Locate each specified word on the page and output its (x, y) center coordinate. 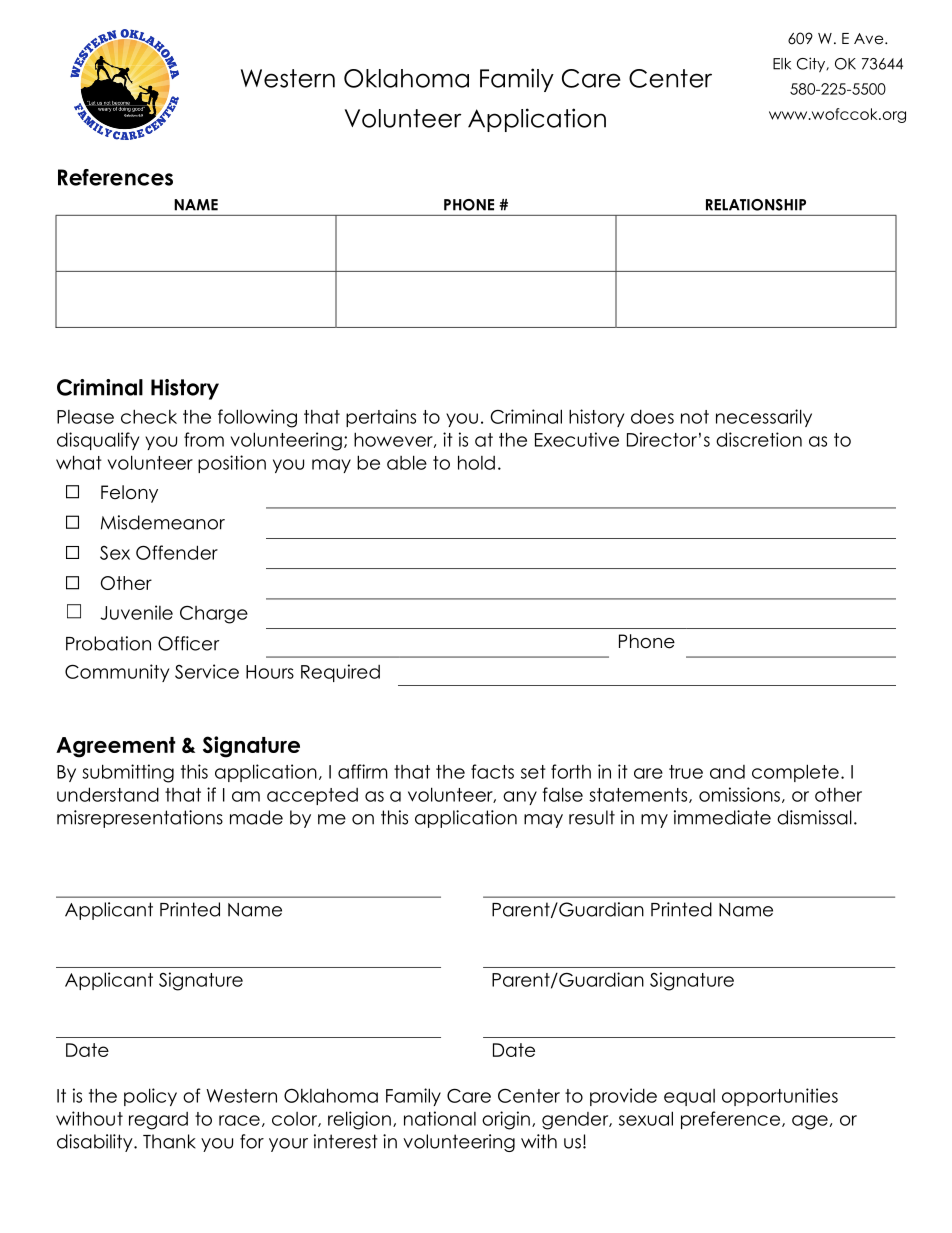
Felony (129, 494)
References (115, 177)
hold (476, 462)
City (812, 65)
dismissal (814, 817)
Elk (782, 64)
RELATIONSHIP (756, 205)
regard (158, 1121)
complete (795, 773)
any (520, 798)
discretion (759, 439)
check (149, 416)
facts (492, 771)
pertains (381, 418)
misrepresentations (140, 819)
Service (207, 671)
